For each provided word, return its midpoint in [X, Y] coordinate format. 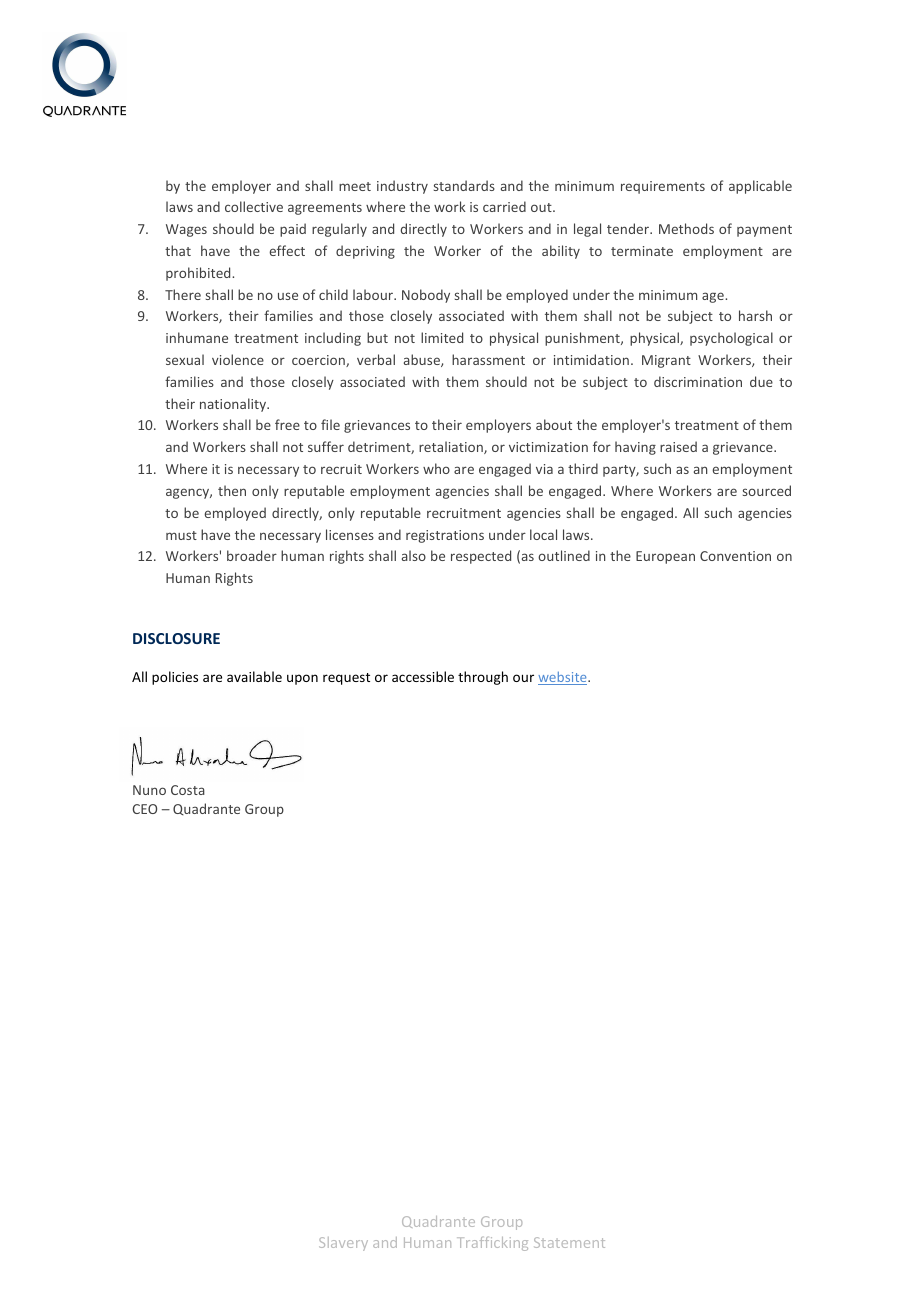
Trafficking [492, 1244]
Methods [686, 228]
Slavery [343, 1244]
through [483, 678]
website [563, 678]
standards [464, 185]
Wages [186, 230]
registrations [445, 536]
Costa [188, 790]
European [665, 557]
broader [252, 555]
